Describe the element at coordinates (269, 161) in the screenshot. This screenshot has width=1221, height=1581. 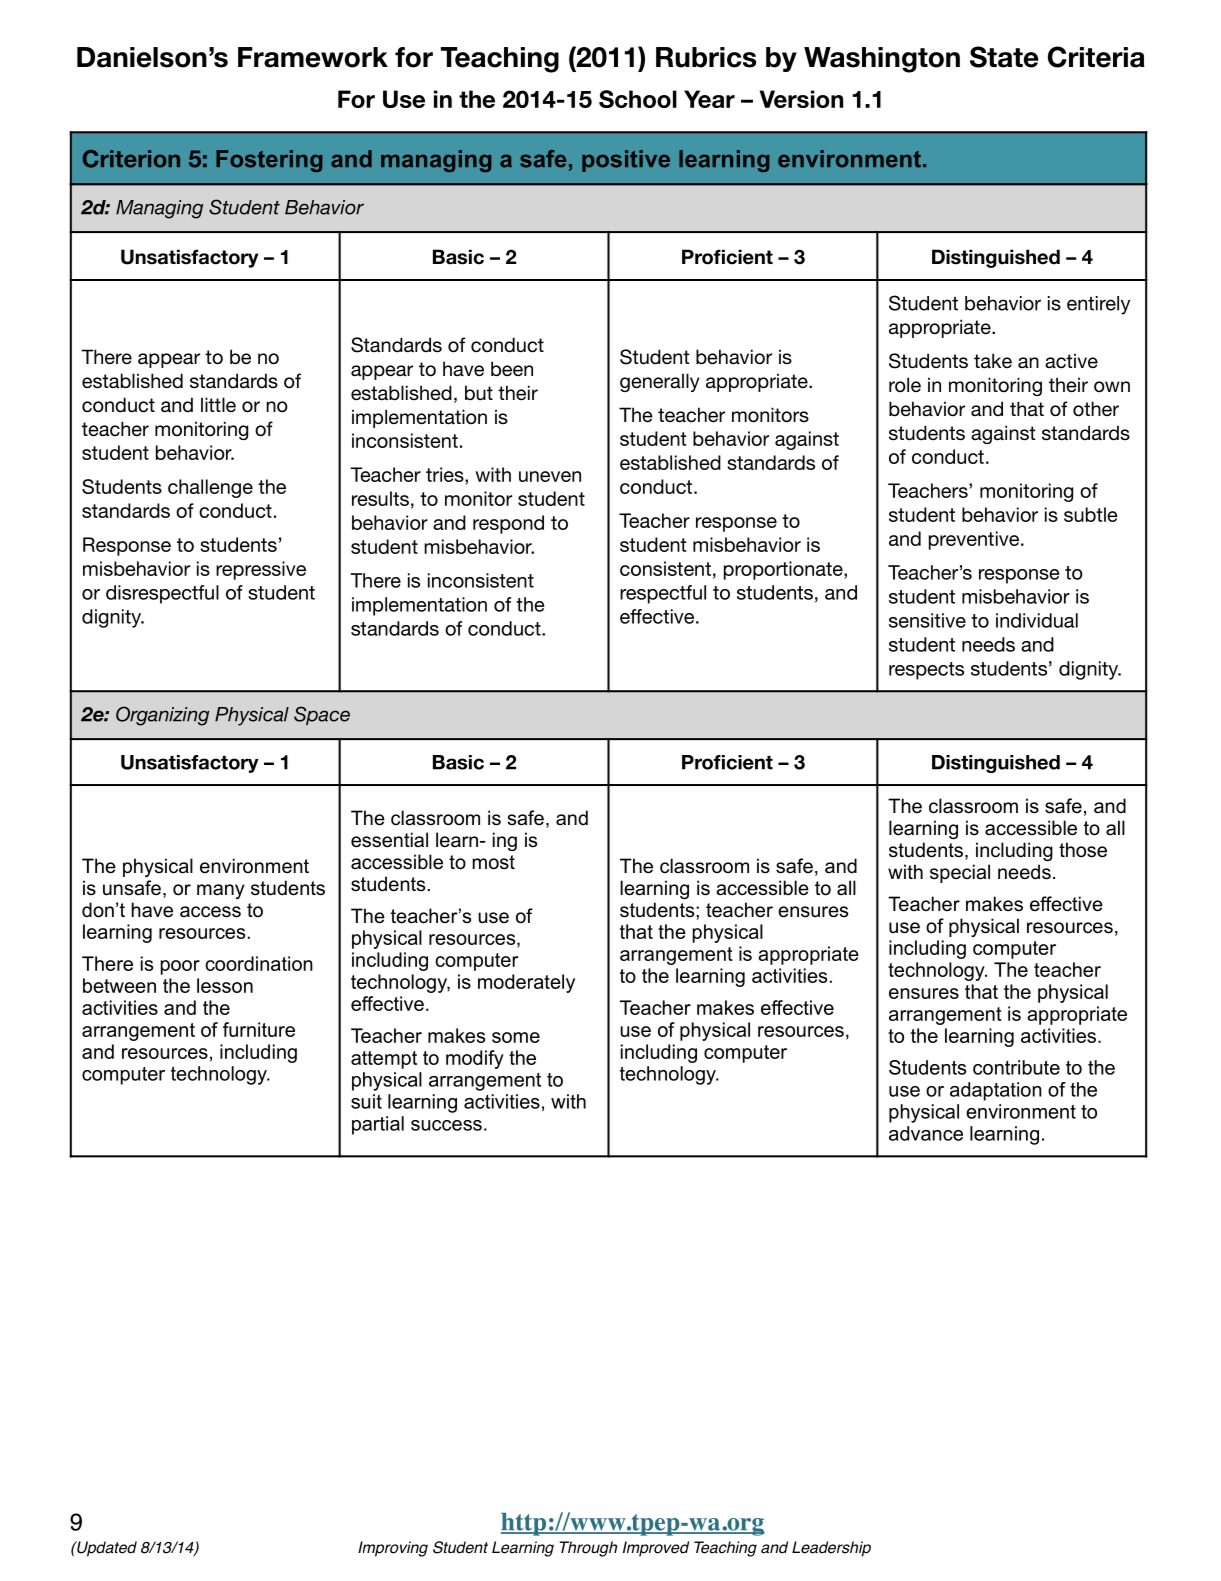
I see `Fostering` at that location.
